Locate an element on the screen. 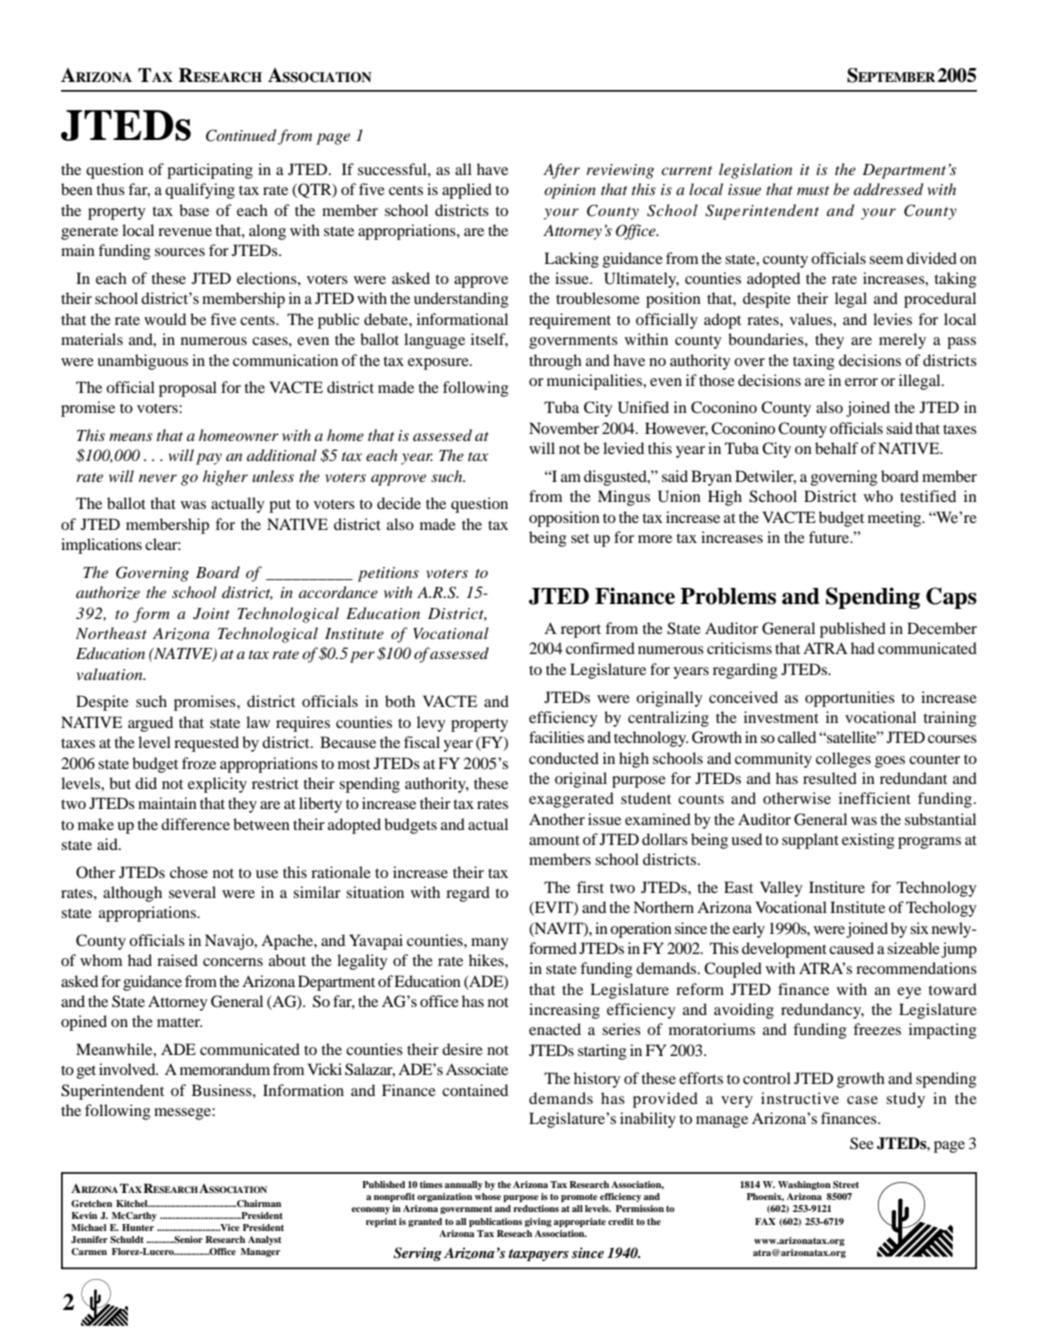 Image resolution: width=1038 pixels, height=1344 pixels. Hunter is located at coordinates (138, 1227).
